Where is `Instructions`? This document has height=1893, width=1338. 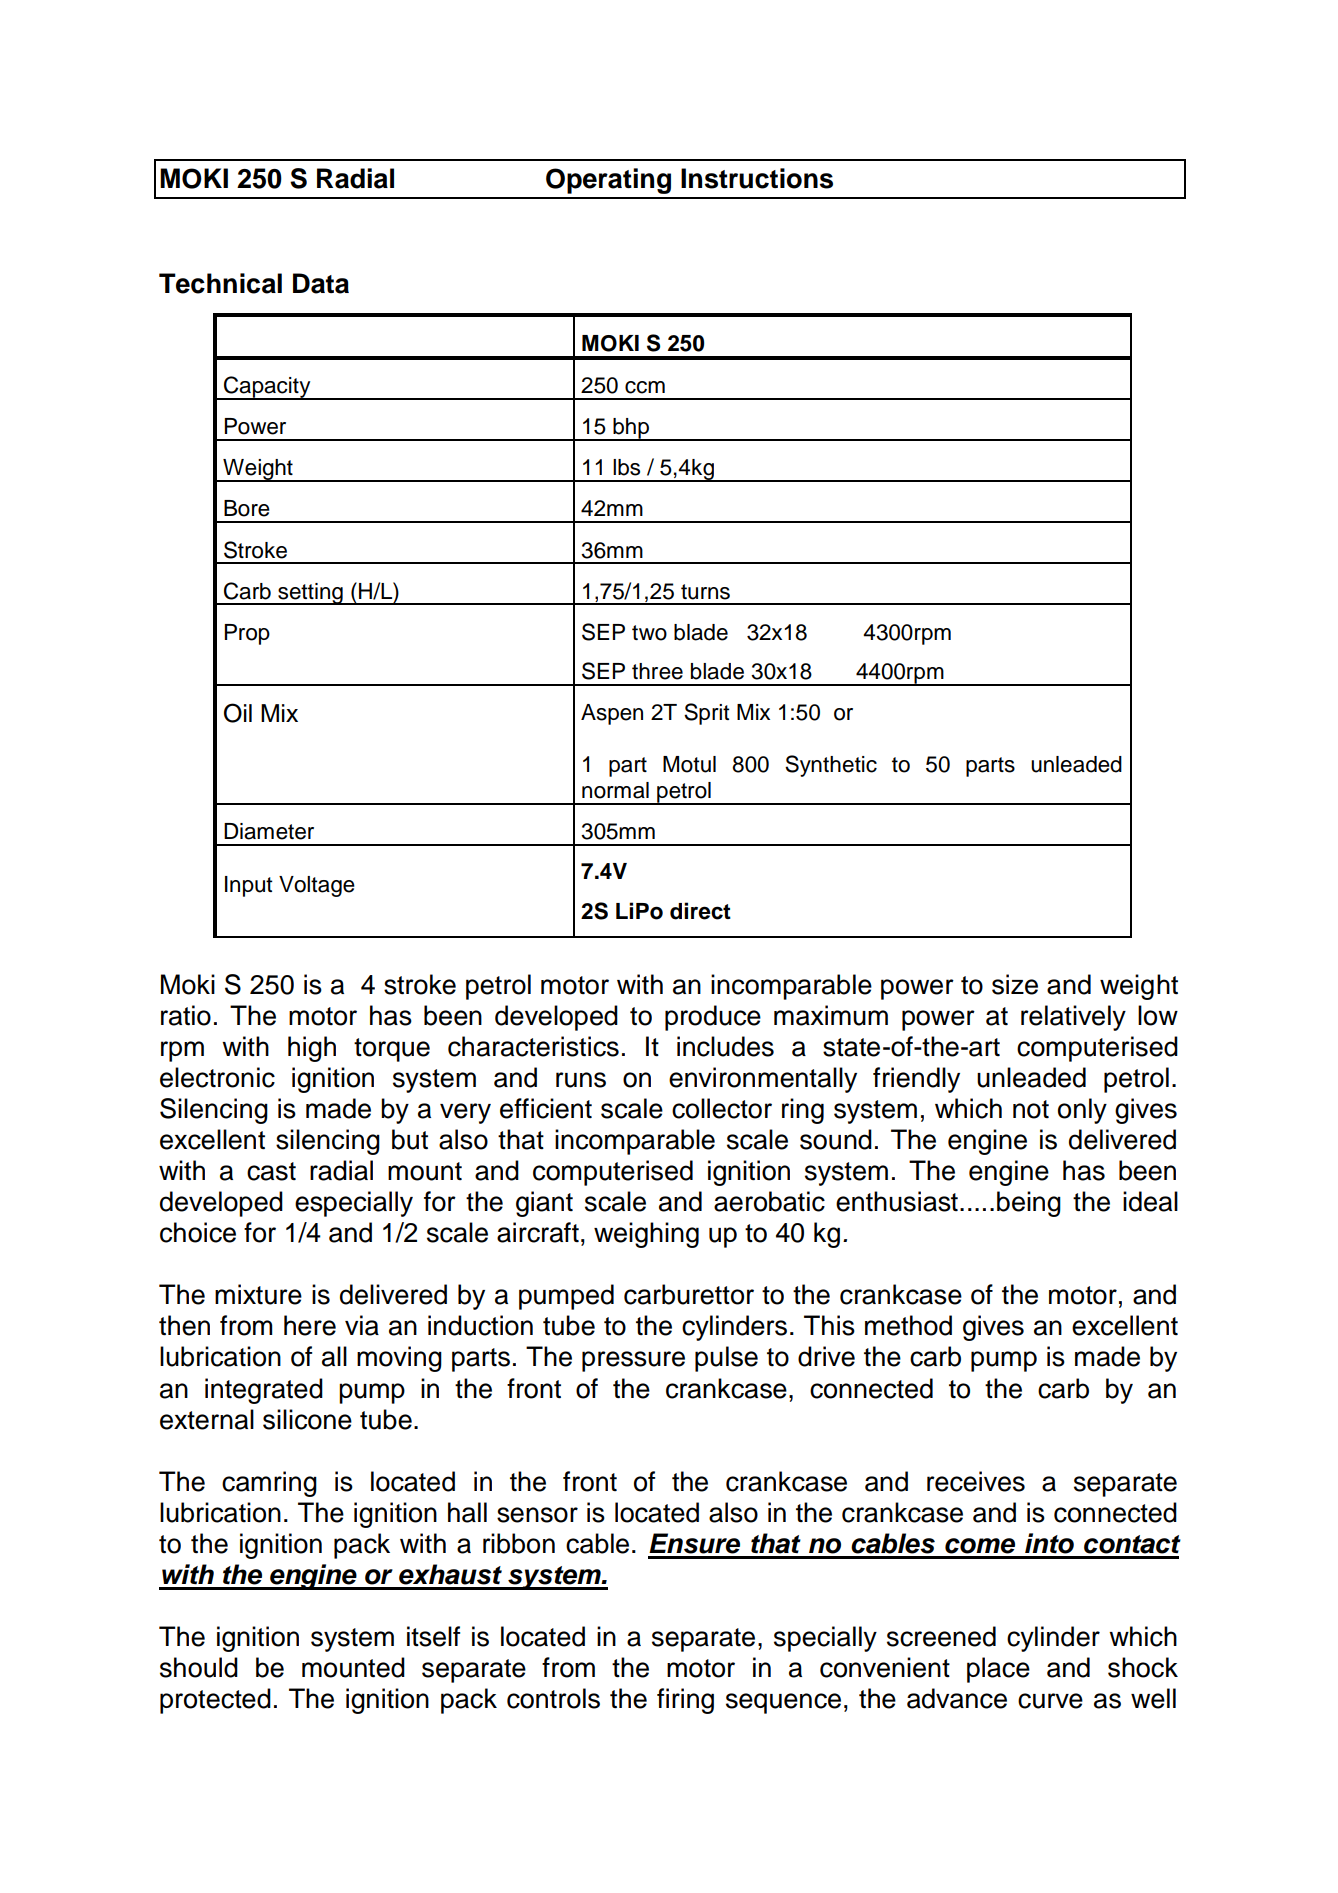
Instructions is located at coordinates (757, 178).
